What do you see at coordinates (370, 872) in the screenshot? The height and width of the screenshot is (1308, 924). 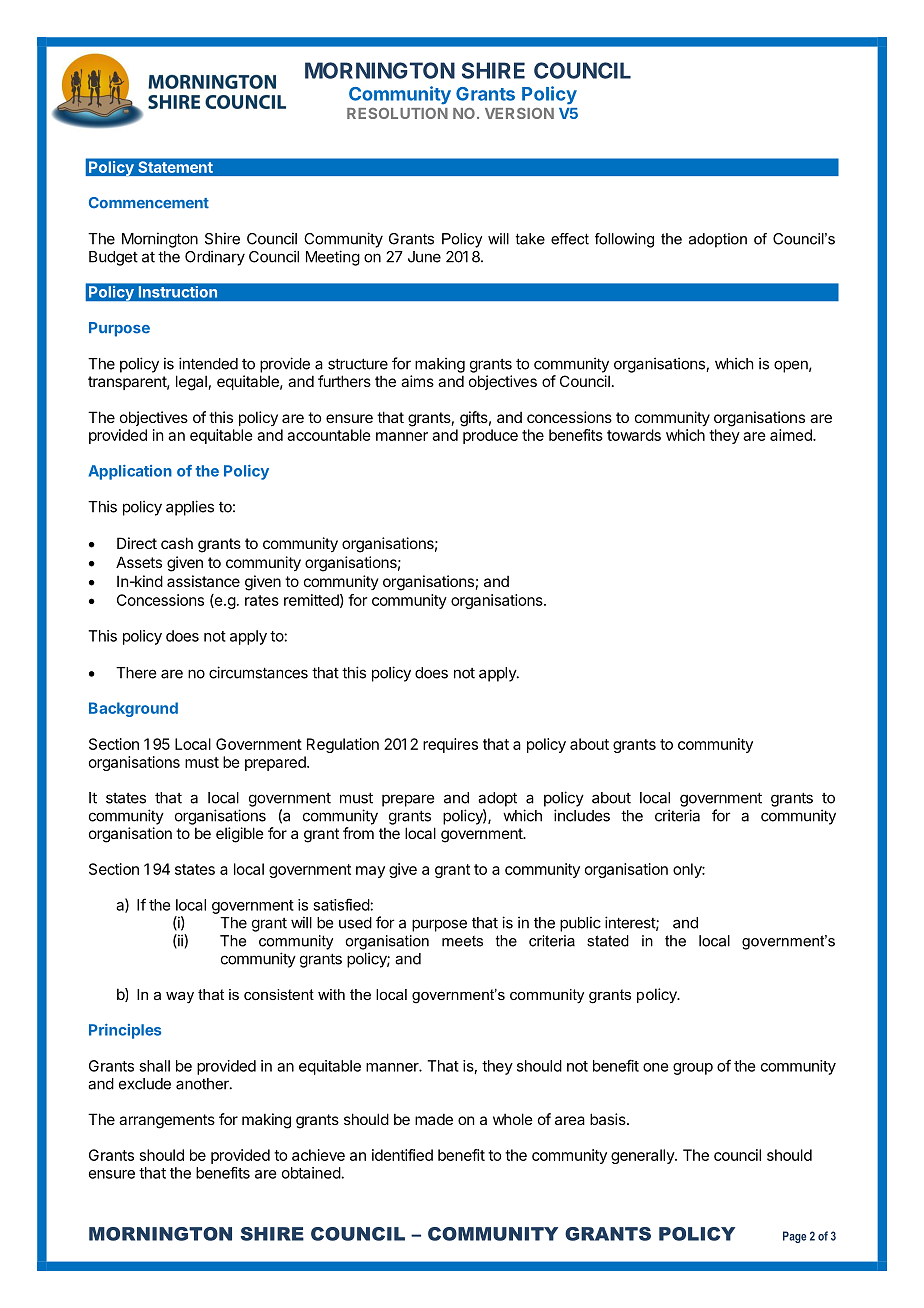 I see `may` at bounding box center [370, 872].
